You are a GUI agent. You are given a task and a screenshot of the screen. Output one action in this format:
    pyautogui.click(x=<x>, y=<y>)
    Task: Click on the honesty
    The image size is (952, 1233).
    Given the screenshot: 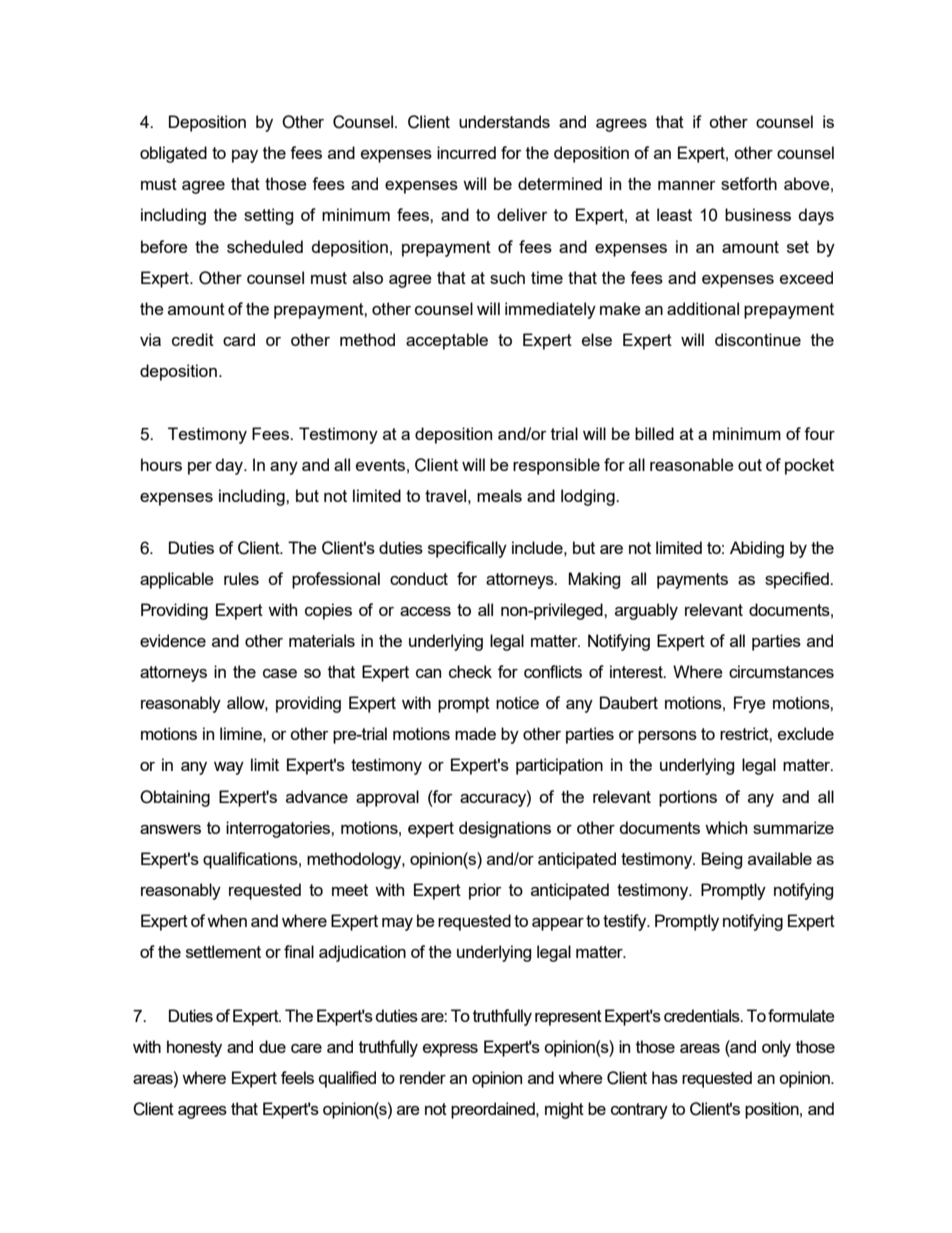 What is the action you would take?
    pyautogui.click(x=194, y=1048)
